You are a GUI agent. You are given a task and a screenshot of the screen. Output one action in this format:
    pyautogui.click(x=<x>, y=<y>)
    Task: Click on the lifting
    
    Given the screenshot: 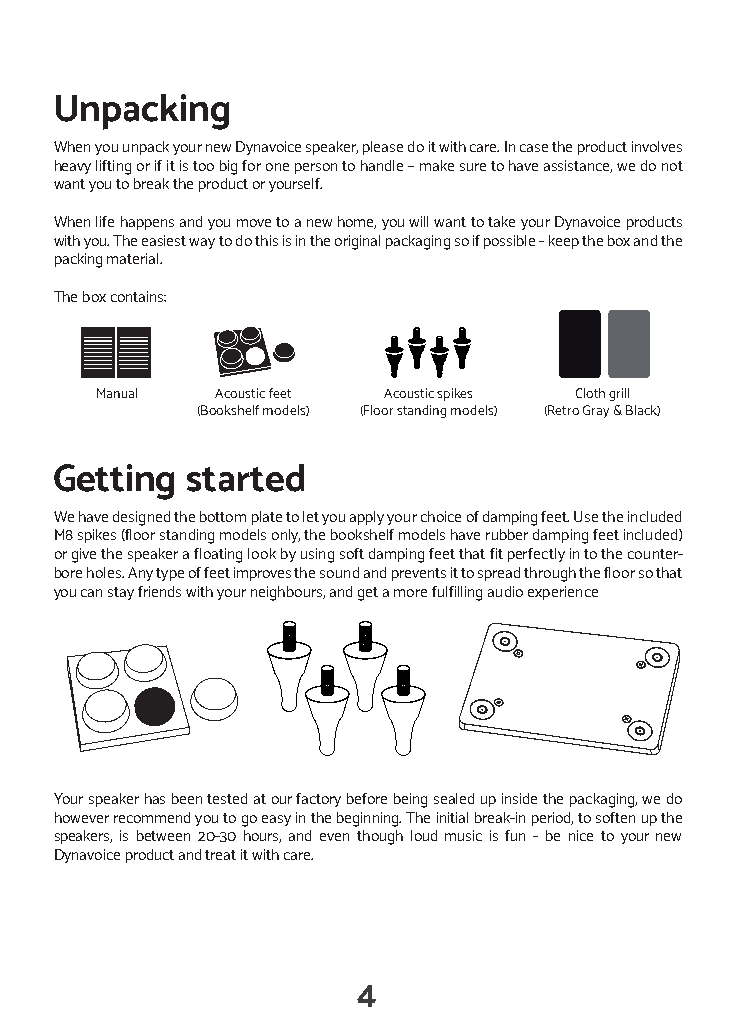 What is the action you would take?
    pyautogui.click(x=113, y=167)
